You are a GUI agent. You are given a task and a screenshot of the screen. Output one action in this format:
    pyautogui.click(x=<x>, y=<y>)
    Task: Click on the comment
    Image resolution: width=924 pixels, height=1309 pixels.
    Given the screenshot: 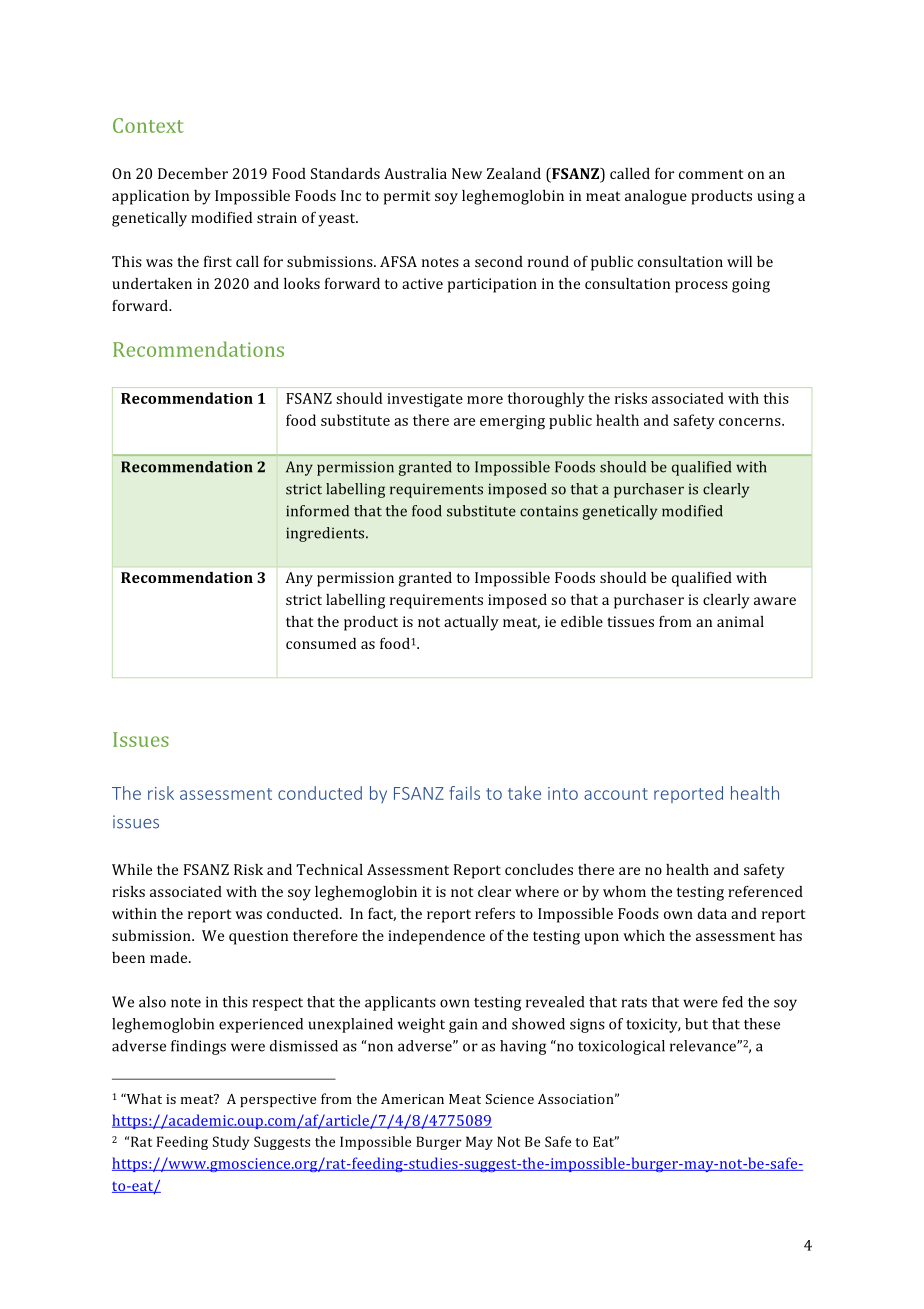 What is the action you would take?
    pyautogui.click(x=711, y=174)
